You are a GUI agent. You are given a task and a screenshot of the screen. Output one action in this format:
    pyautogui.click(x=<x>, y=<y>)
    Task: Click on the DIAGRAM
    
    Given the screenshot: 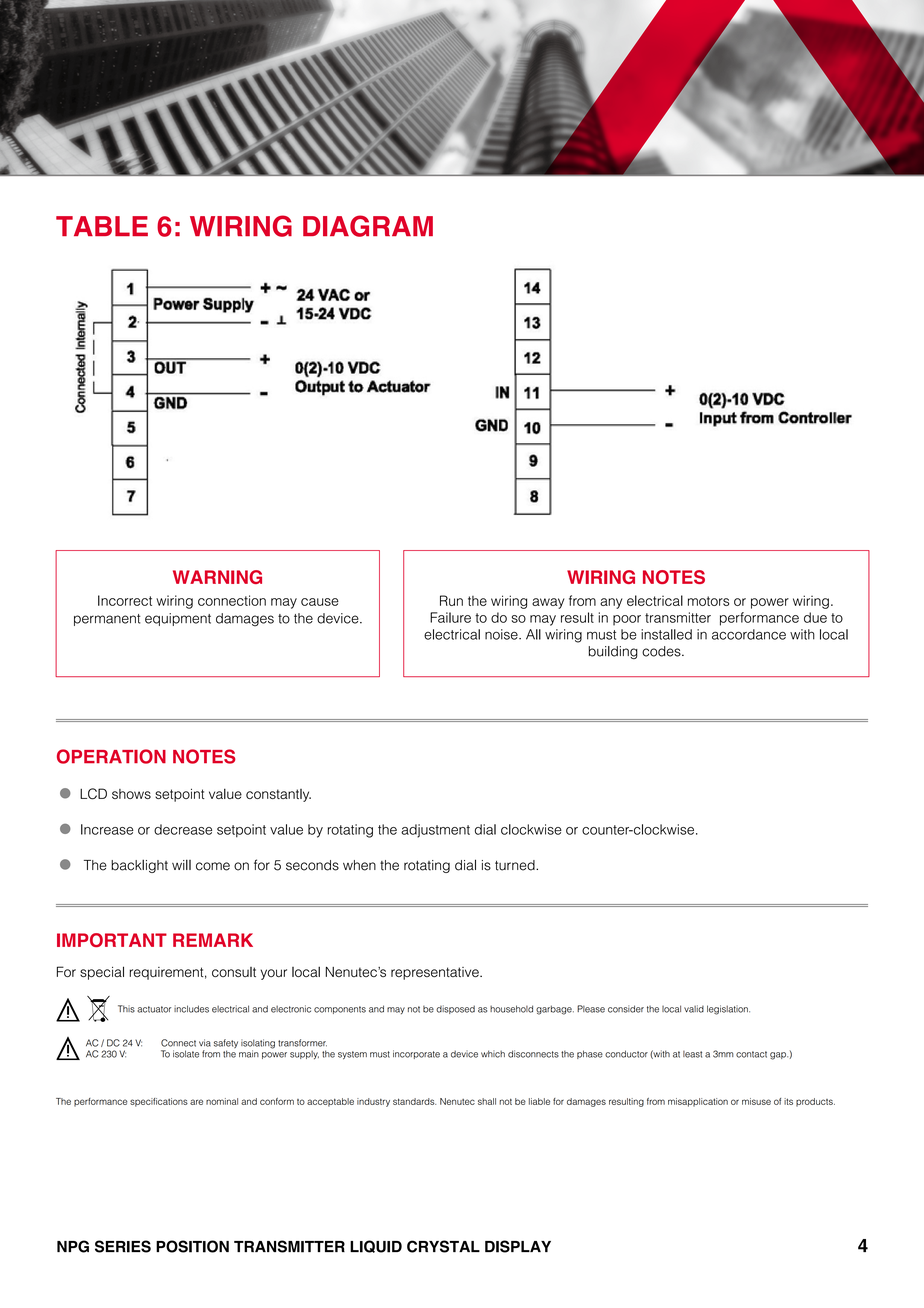 What is the action you would take?
    pyautogui.click(x=368, y=226)
